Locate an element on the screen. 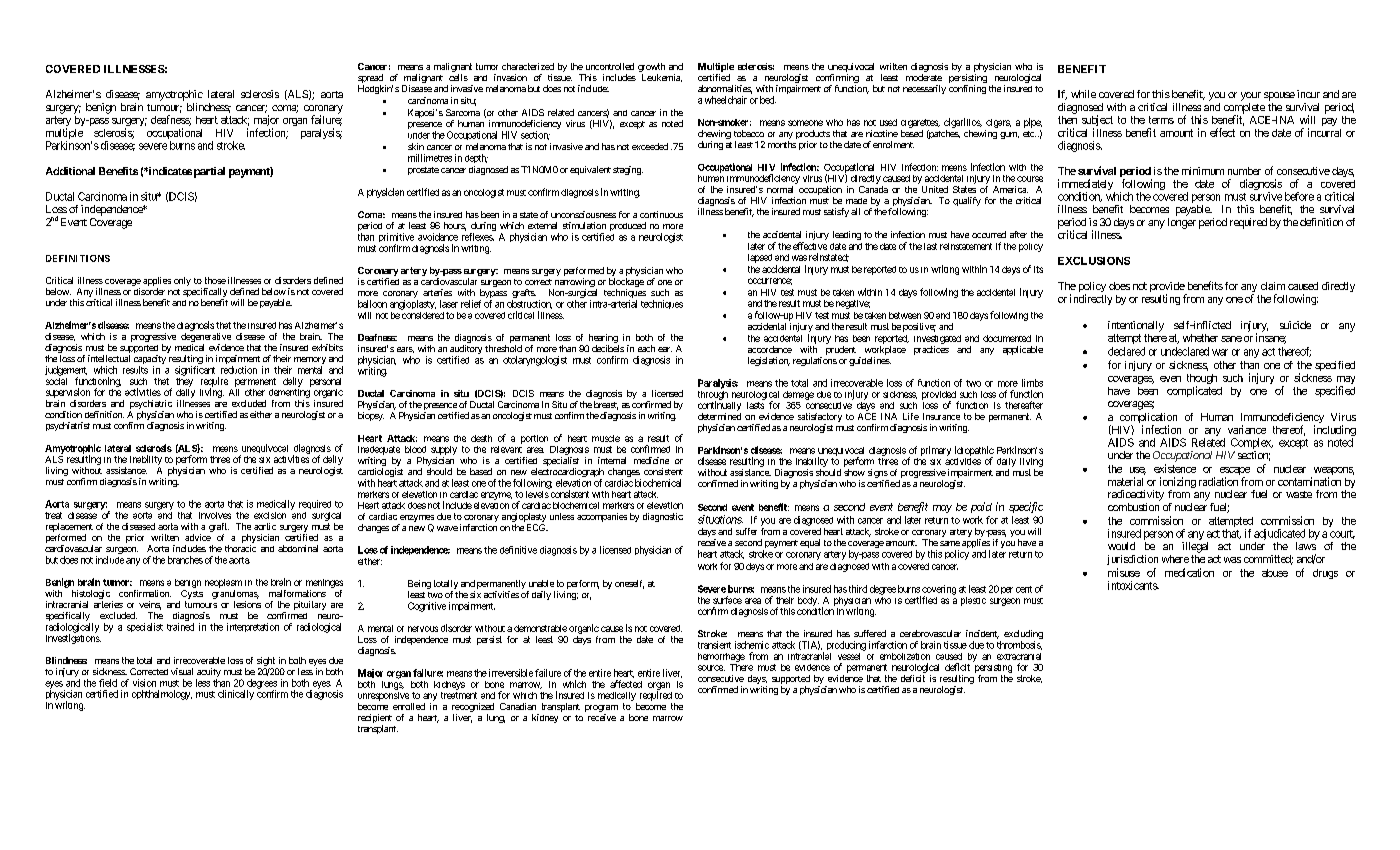 This screenshot has height=850, width=1400. clinically is located at coordinates (236, 695).
